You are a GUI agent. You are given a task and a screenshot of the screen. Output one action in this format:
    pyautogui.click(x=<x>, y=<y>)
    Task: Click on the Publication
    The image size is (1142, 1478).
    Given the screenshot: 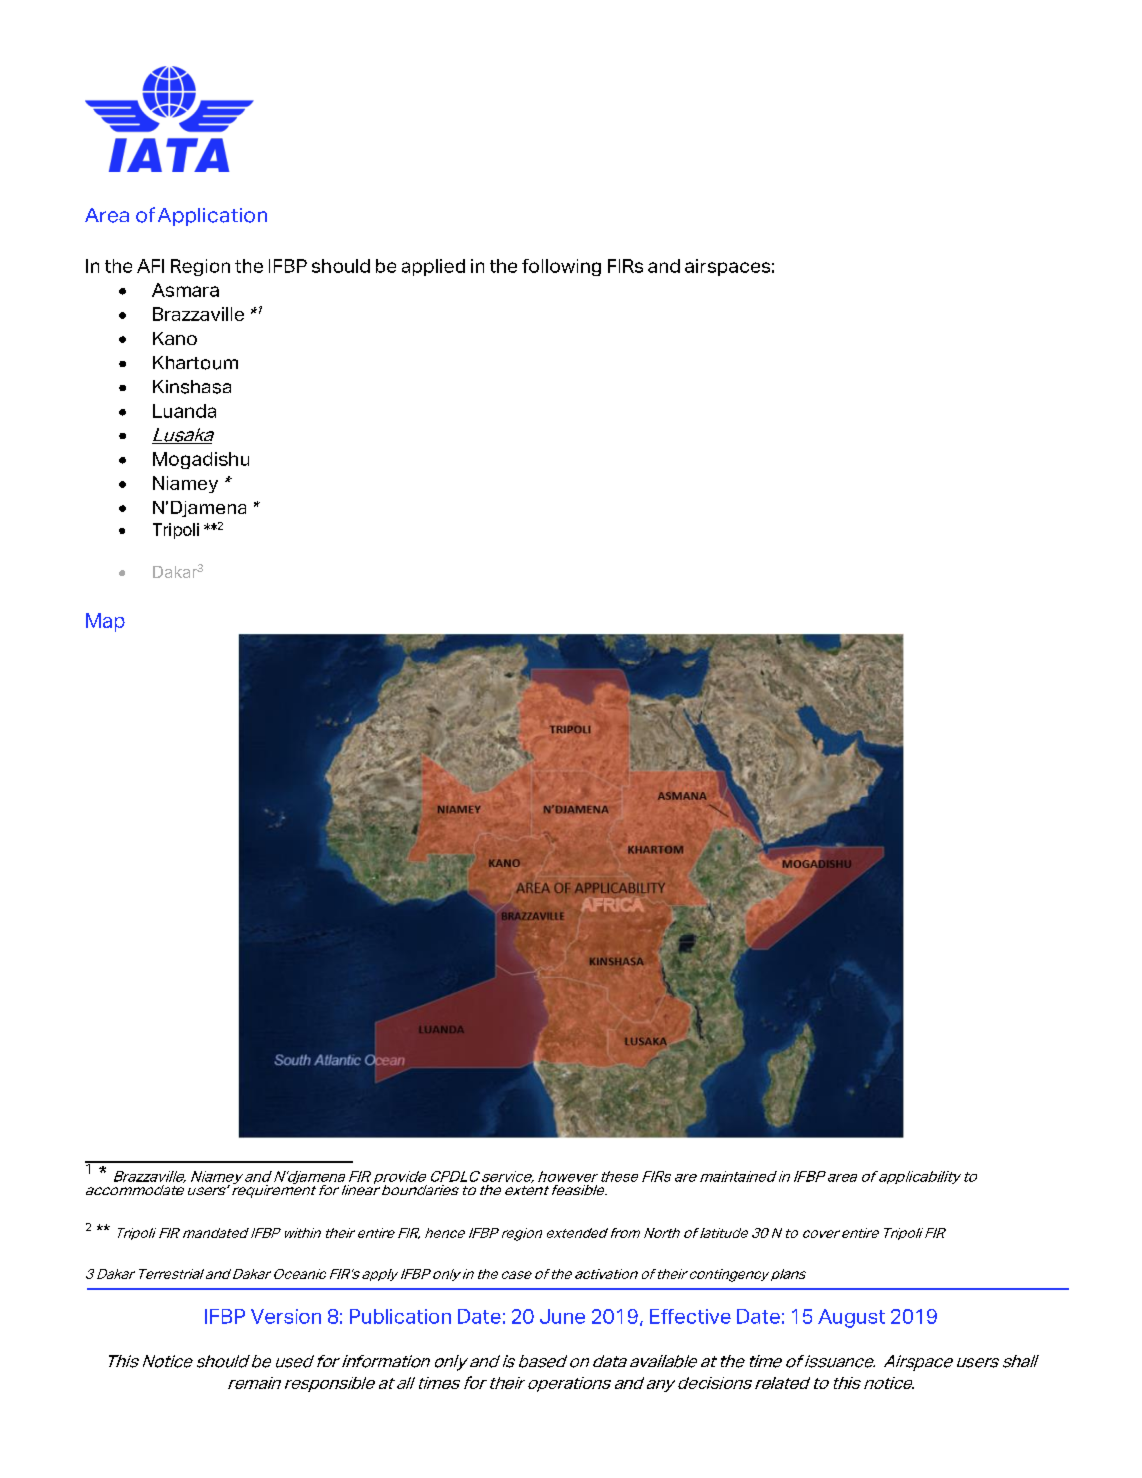 What is the action you would take?
    pyautogui.click(x=400, y=1316)
